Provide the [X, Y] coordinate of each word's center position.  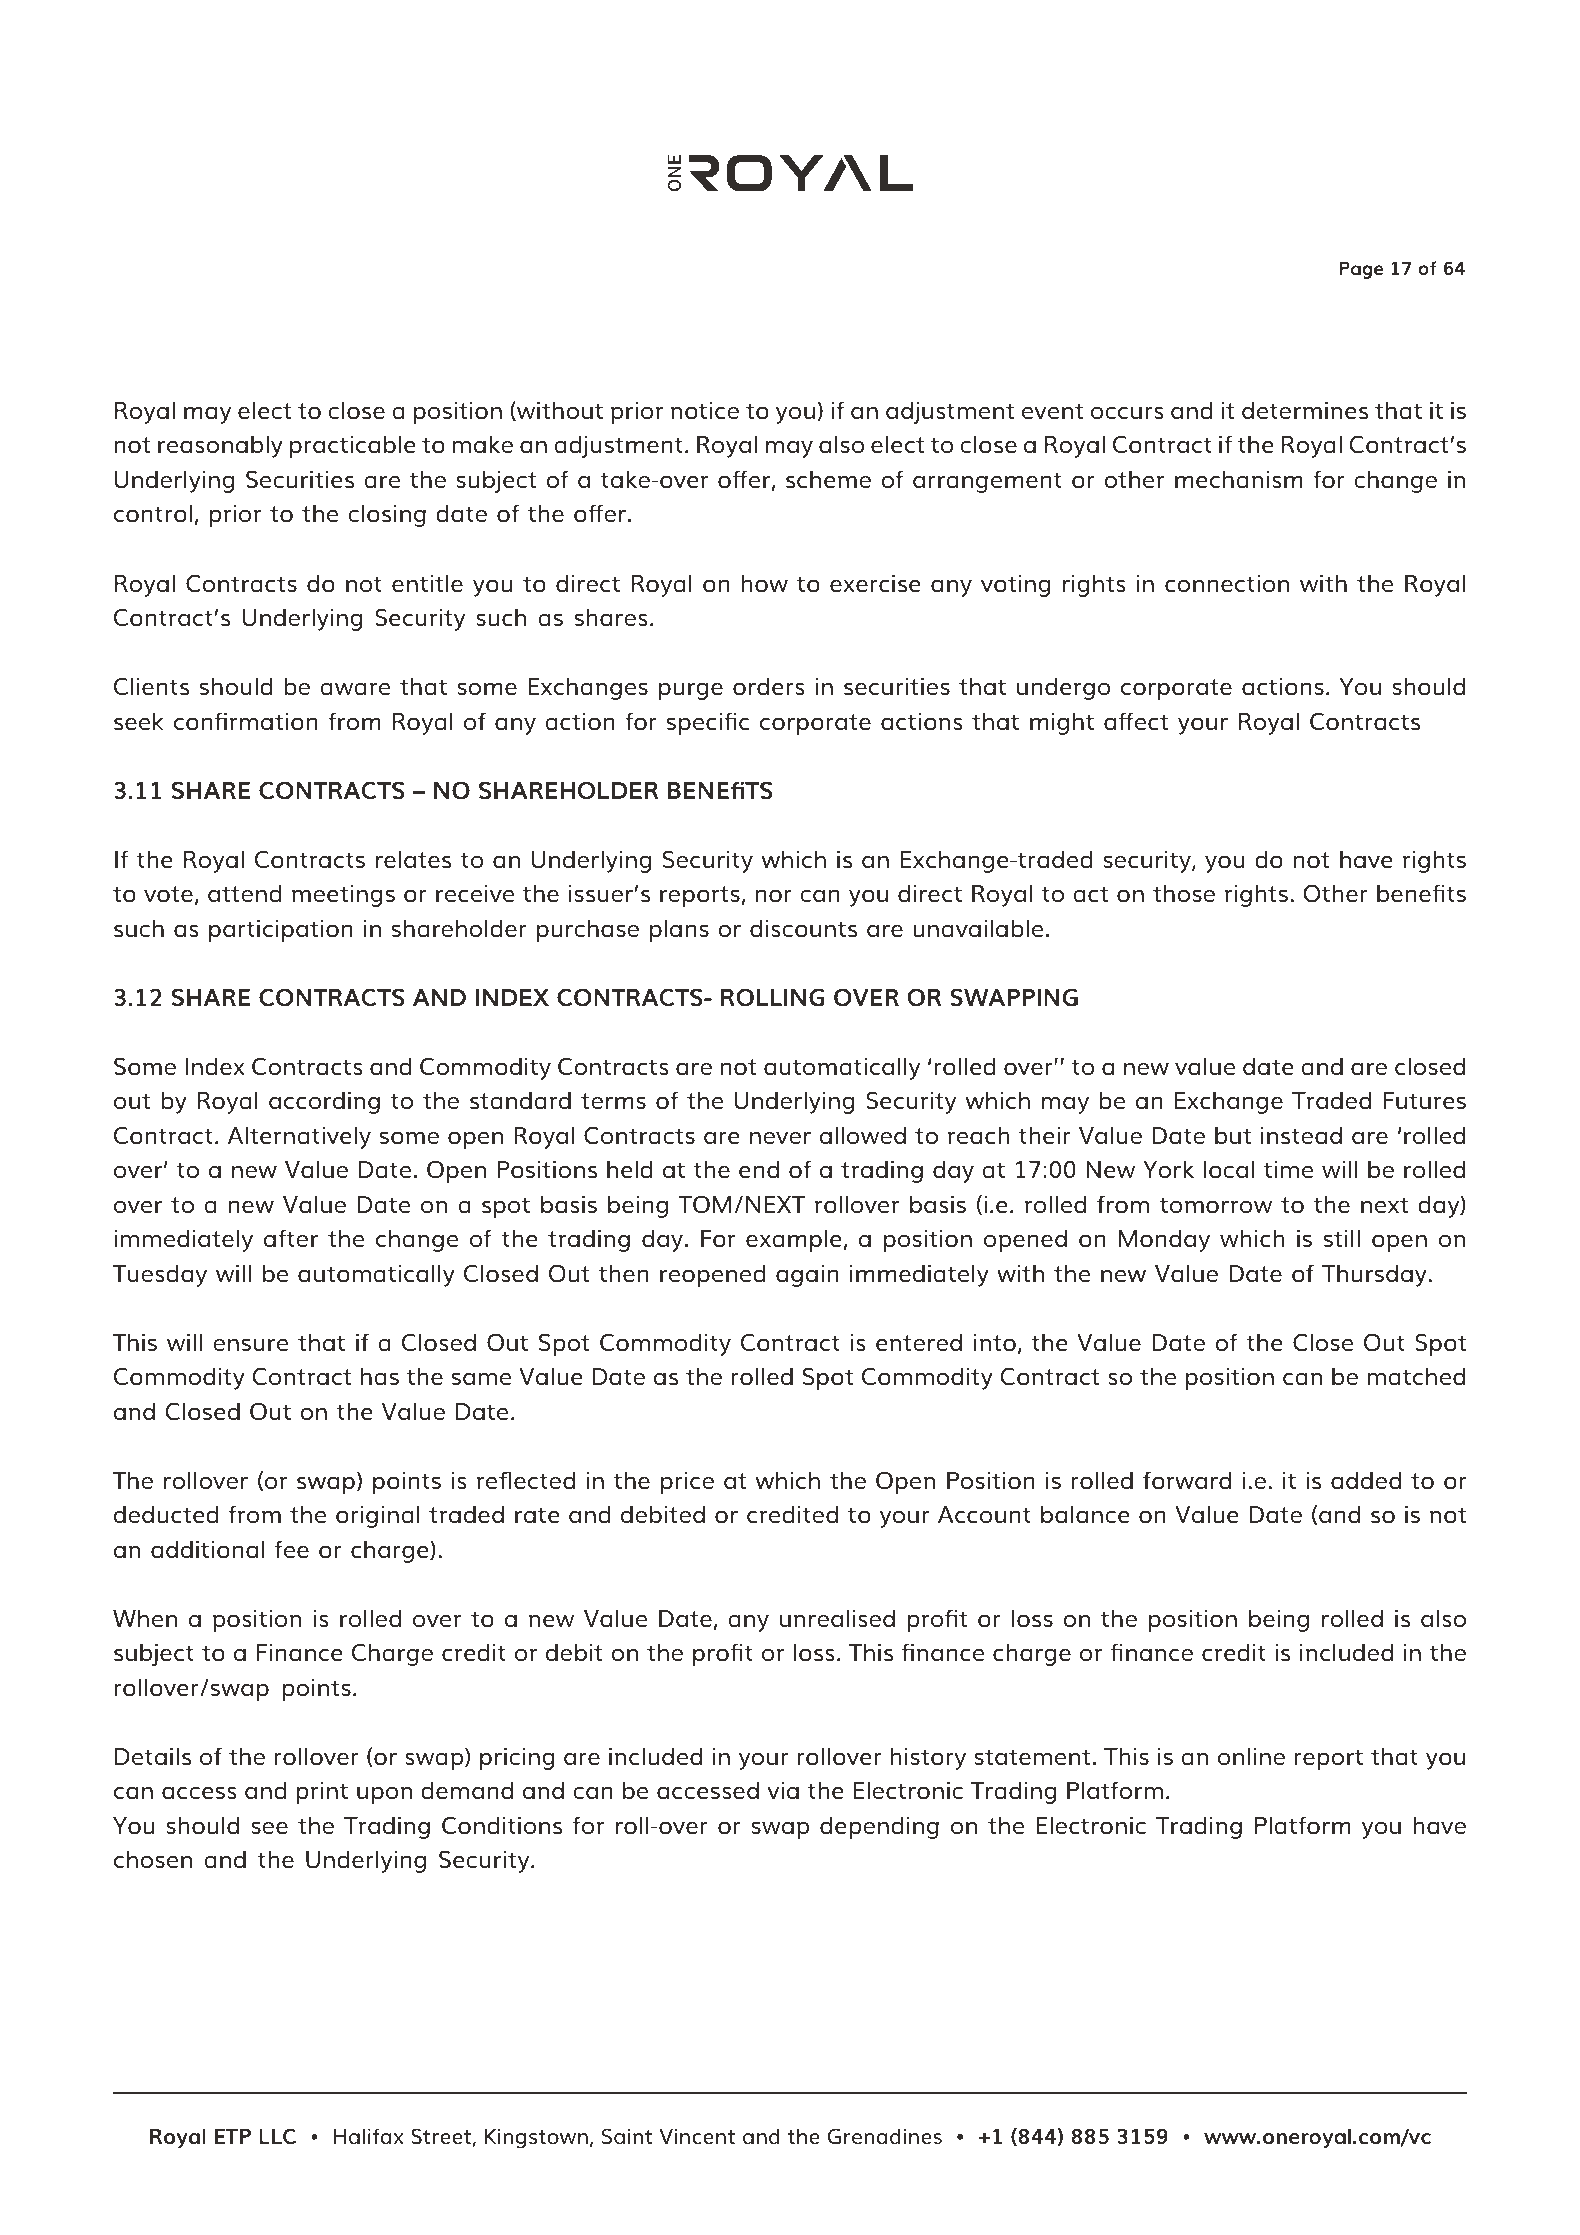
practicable [353, 446]
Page [1361, 270]
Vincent [697, 2136]
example [795, 1240]
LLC [277, 2136]
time [1288, 1170]
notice [705, 411]
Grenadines [885, 2136]
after [291, 1238]
